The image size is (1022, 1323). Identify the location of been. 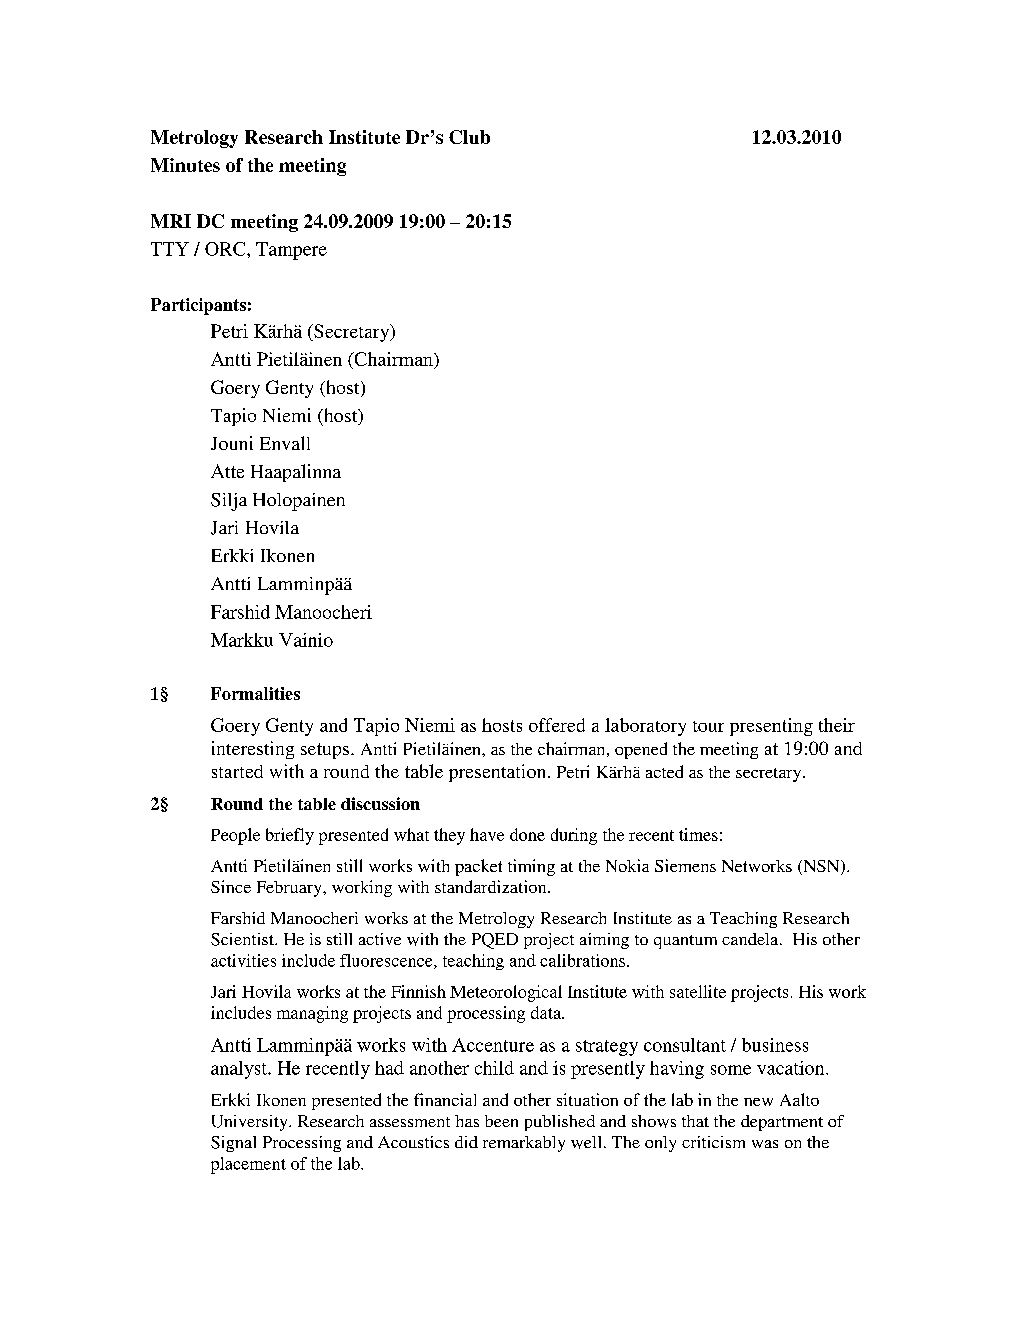
(501, 1121).
